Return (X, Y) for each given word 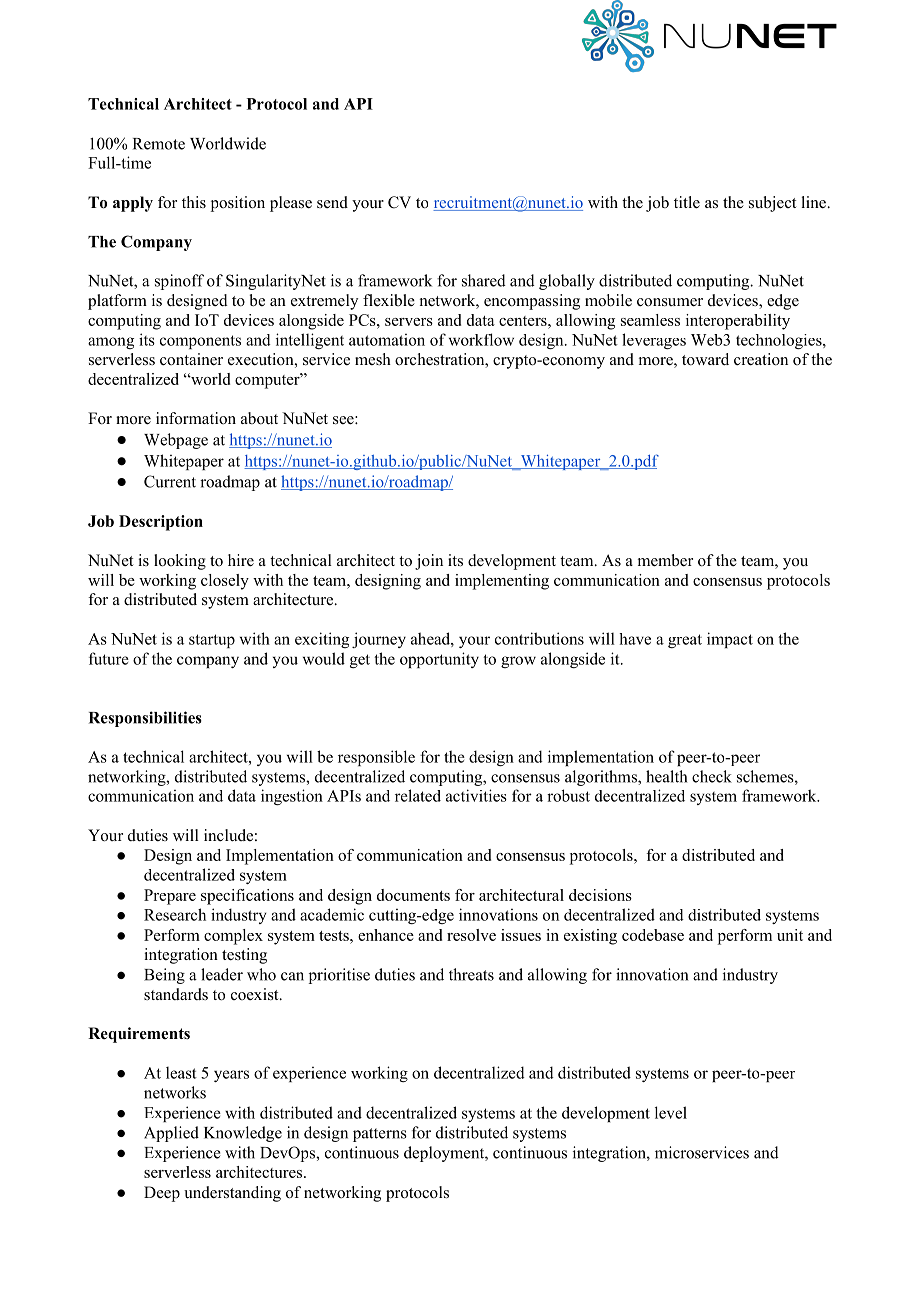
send (332, 202)
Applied (171, 1134)
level (671, 1112)
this (194, 202)
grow (518, 662)
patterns (380, 1135)
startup (212, 641)
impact (730, 640)
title (687, 202)
